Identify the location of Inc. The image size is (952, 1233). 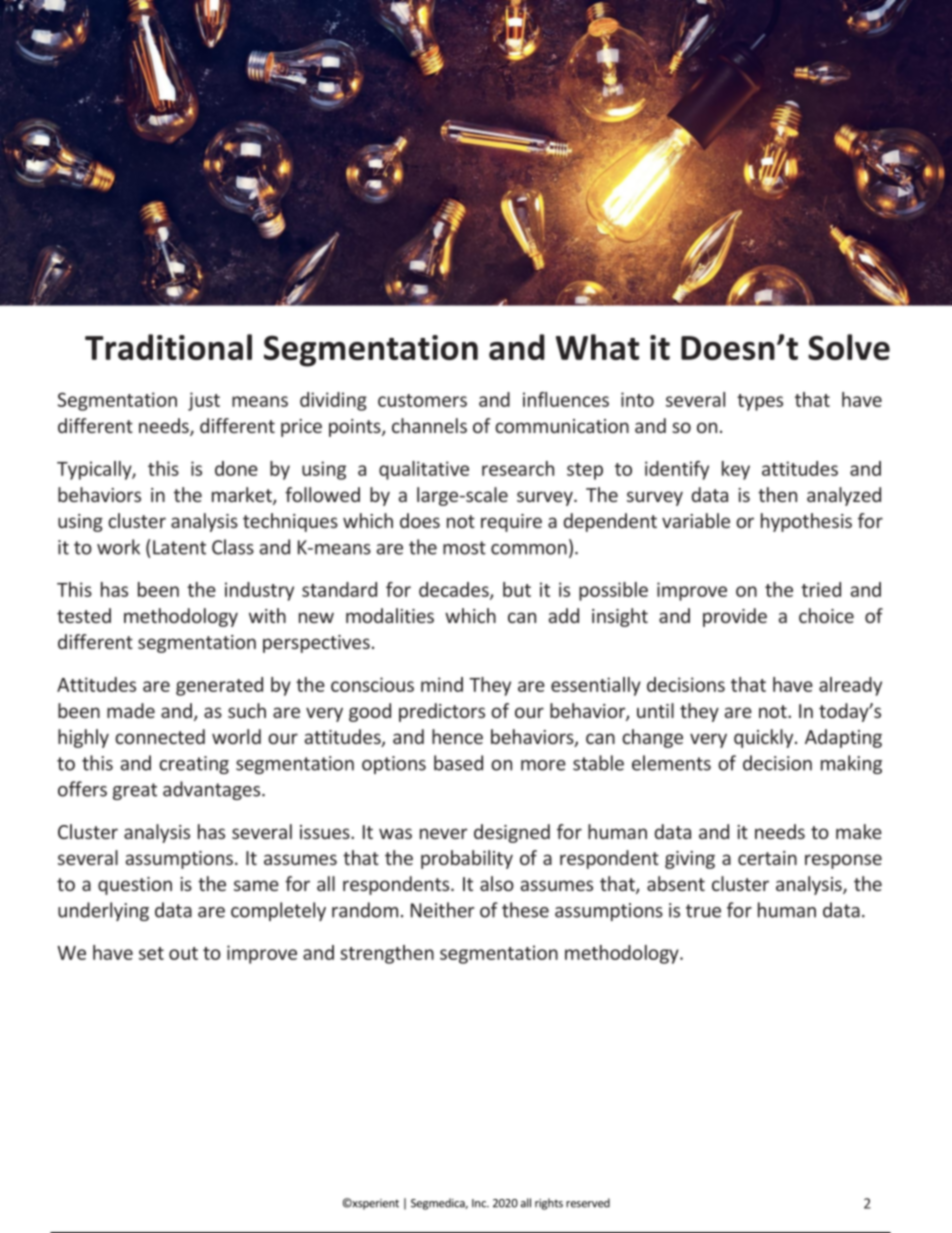
(480, 1203).
